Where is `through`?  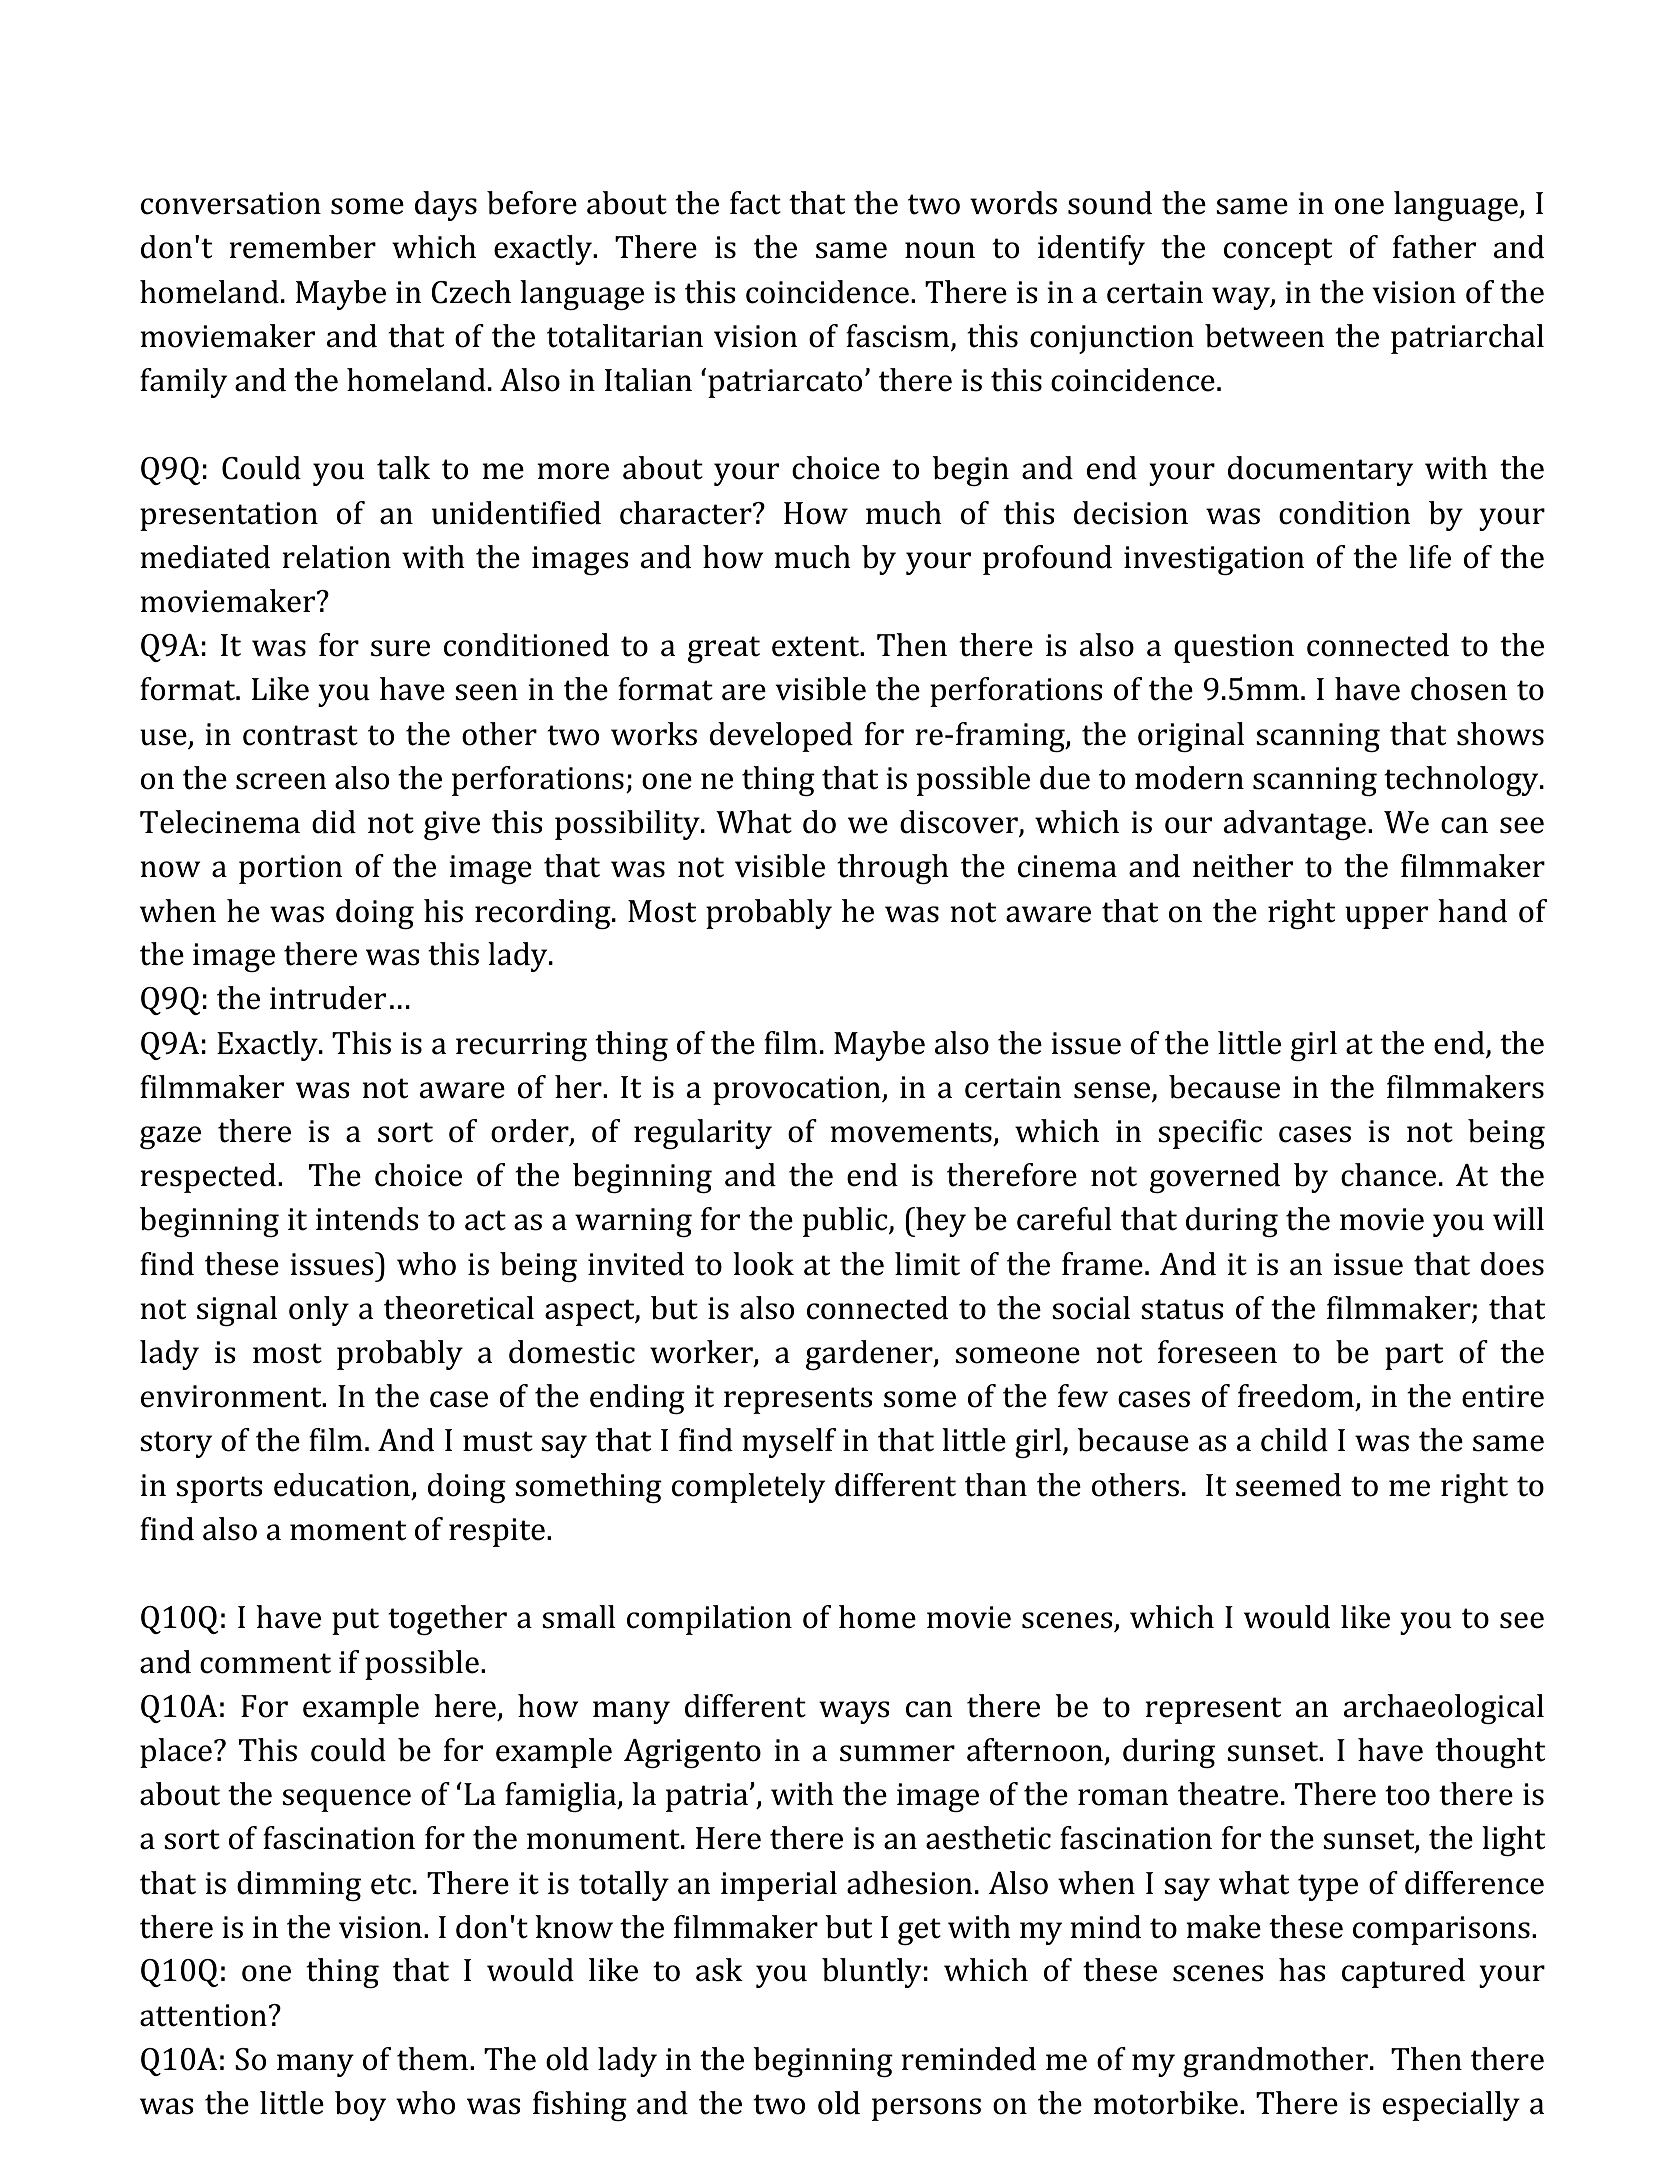 through is located at coordinates (893, 869).
